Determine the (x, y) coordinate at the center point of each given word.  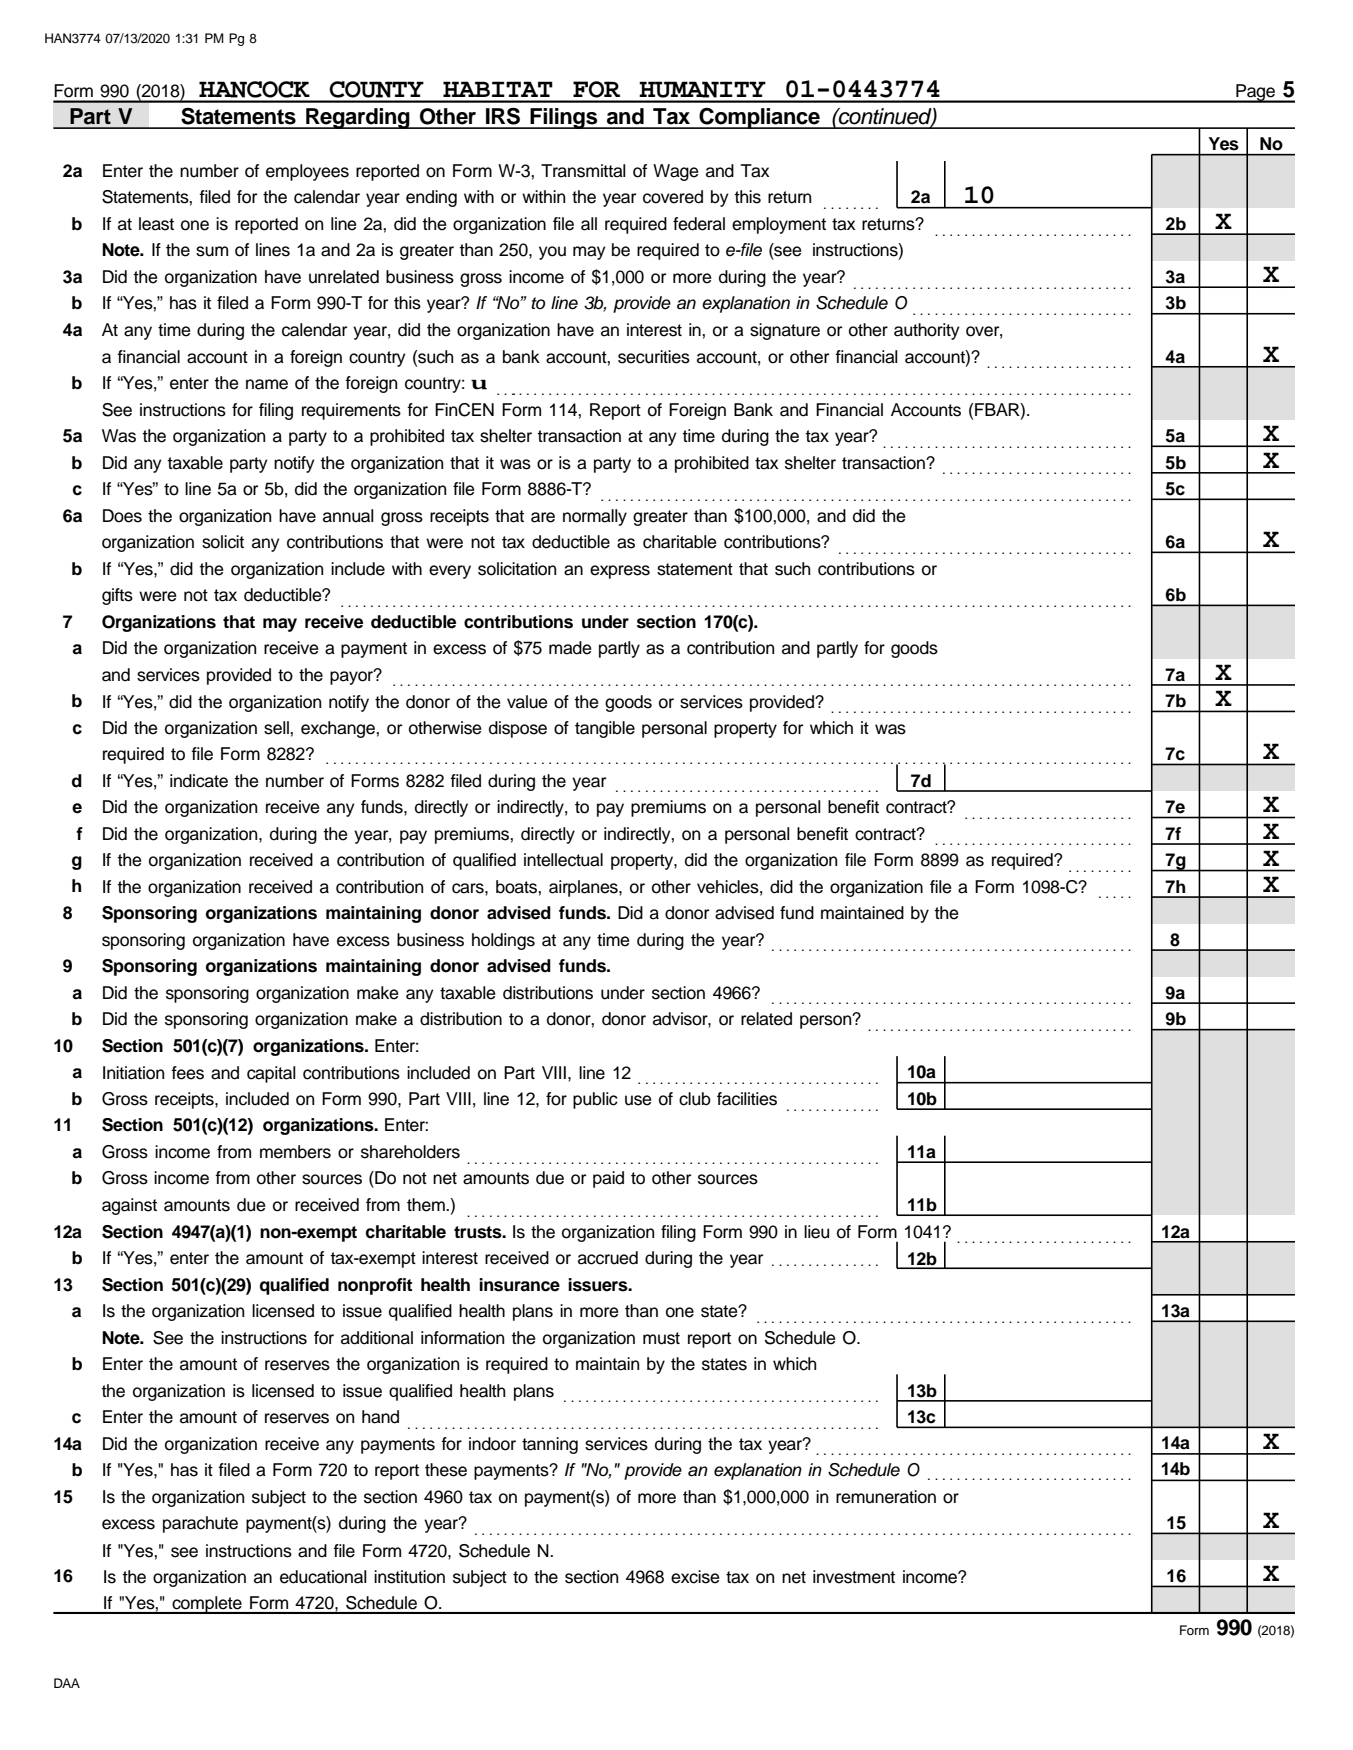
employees (307, 172)
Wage (676, 172)
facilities (747, 1099)
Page (1255, 93)
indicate (199, 781)
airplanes (584, 888)
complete (207, 1605)
